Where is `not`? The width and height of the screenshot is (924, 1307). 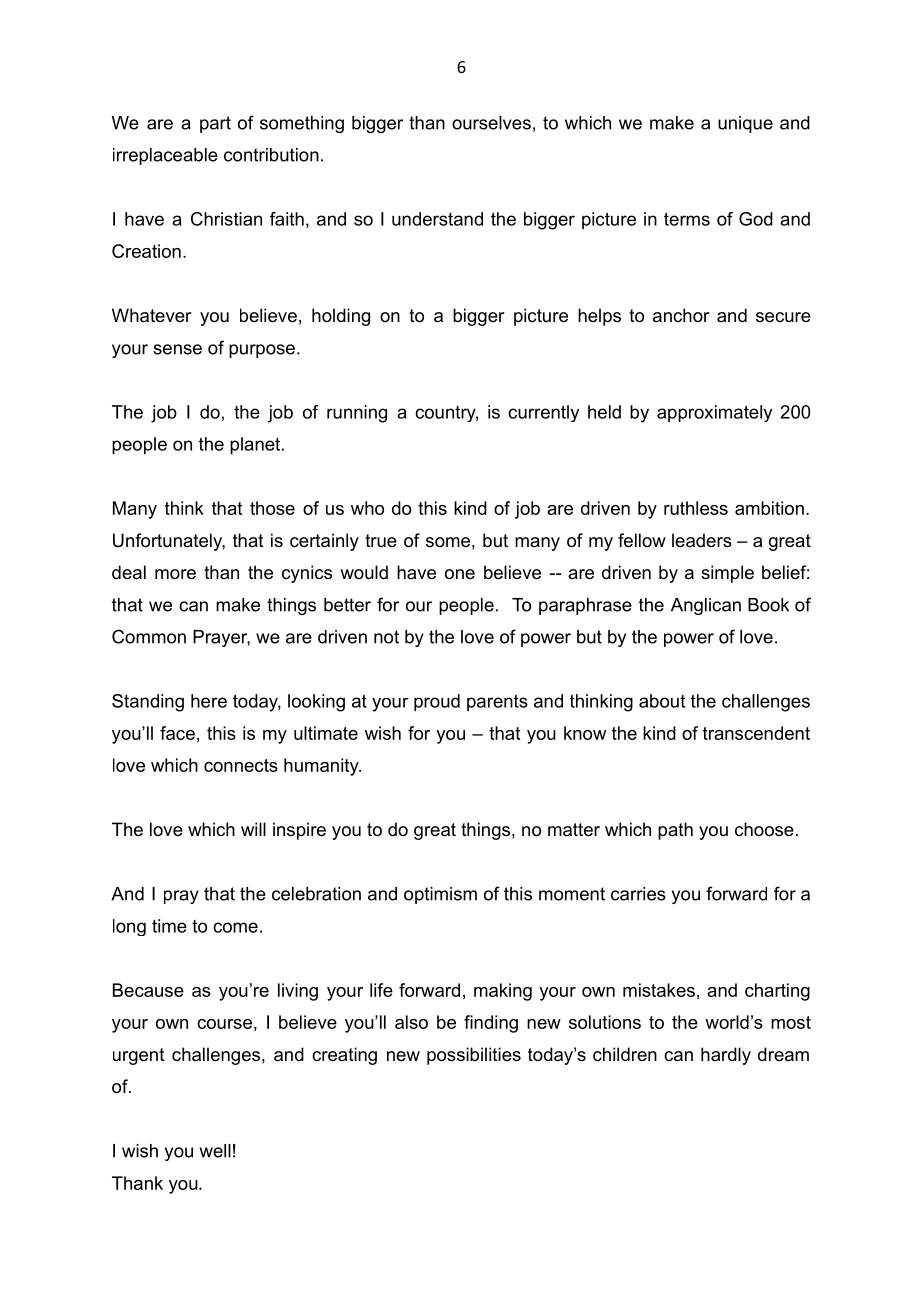 not is located at coordinates (386, 637).
